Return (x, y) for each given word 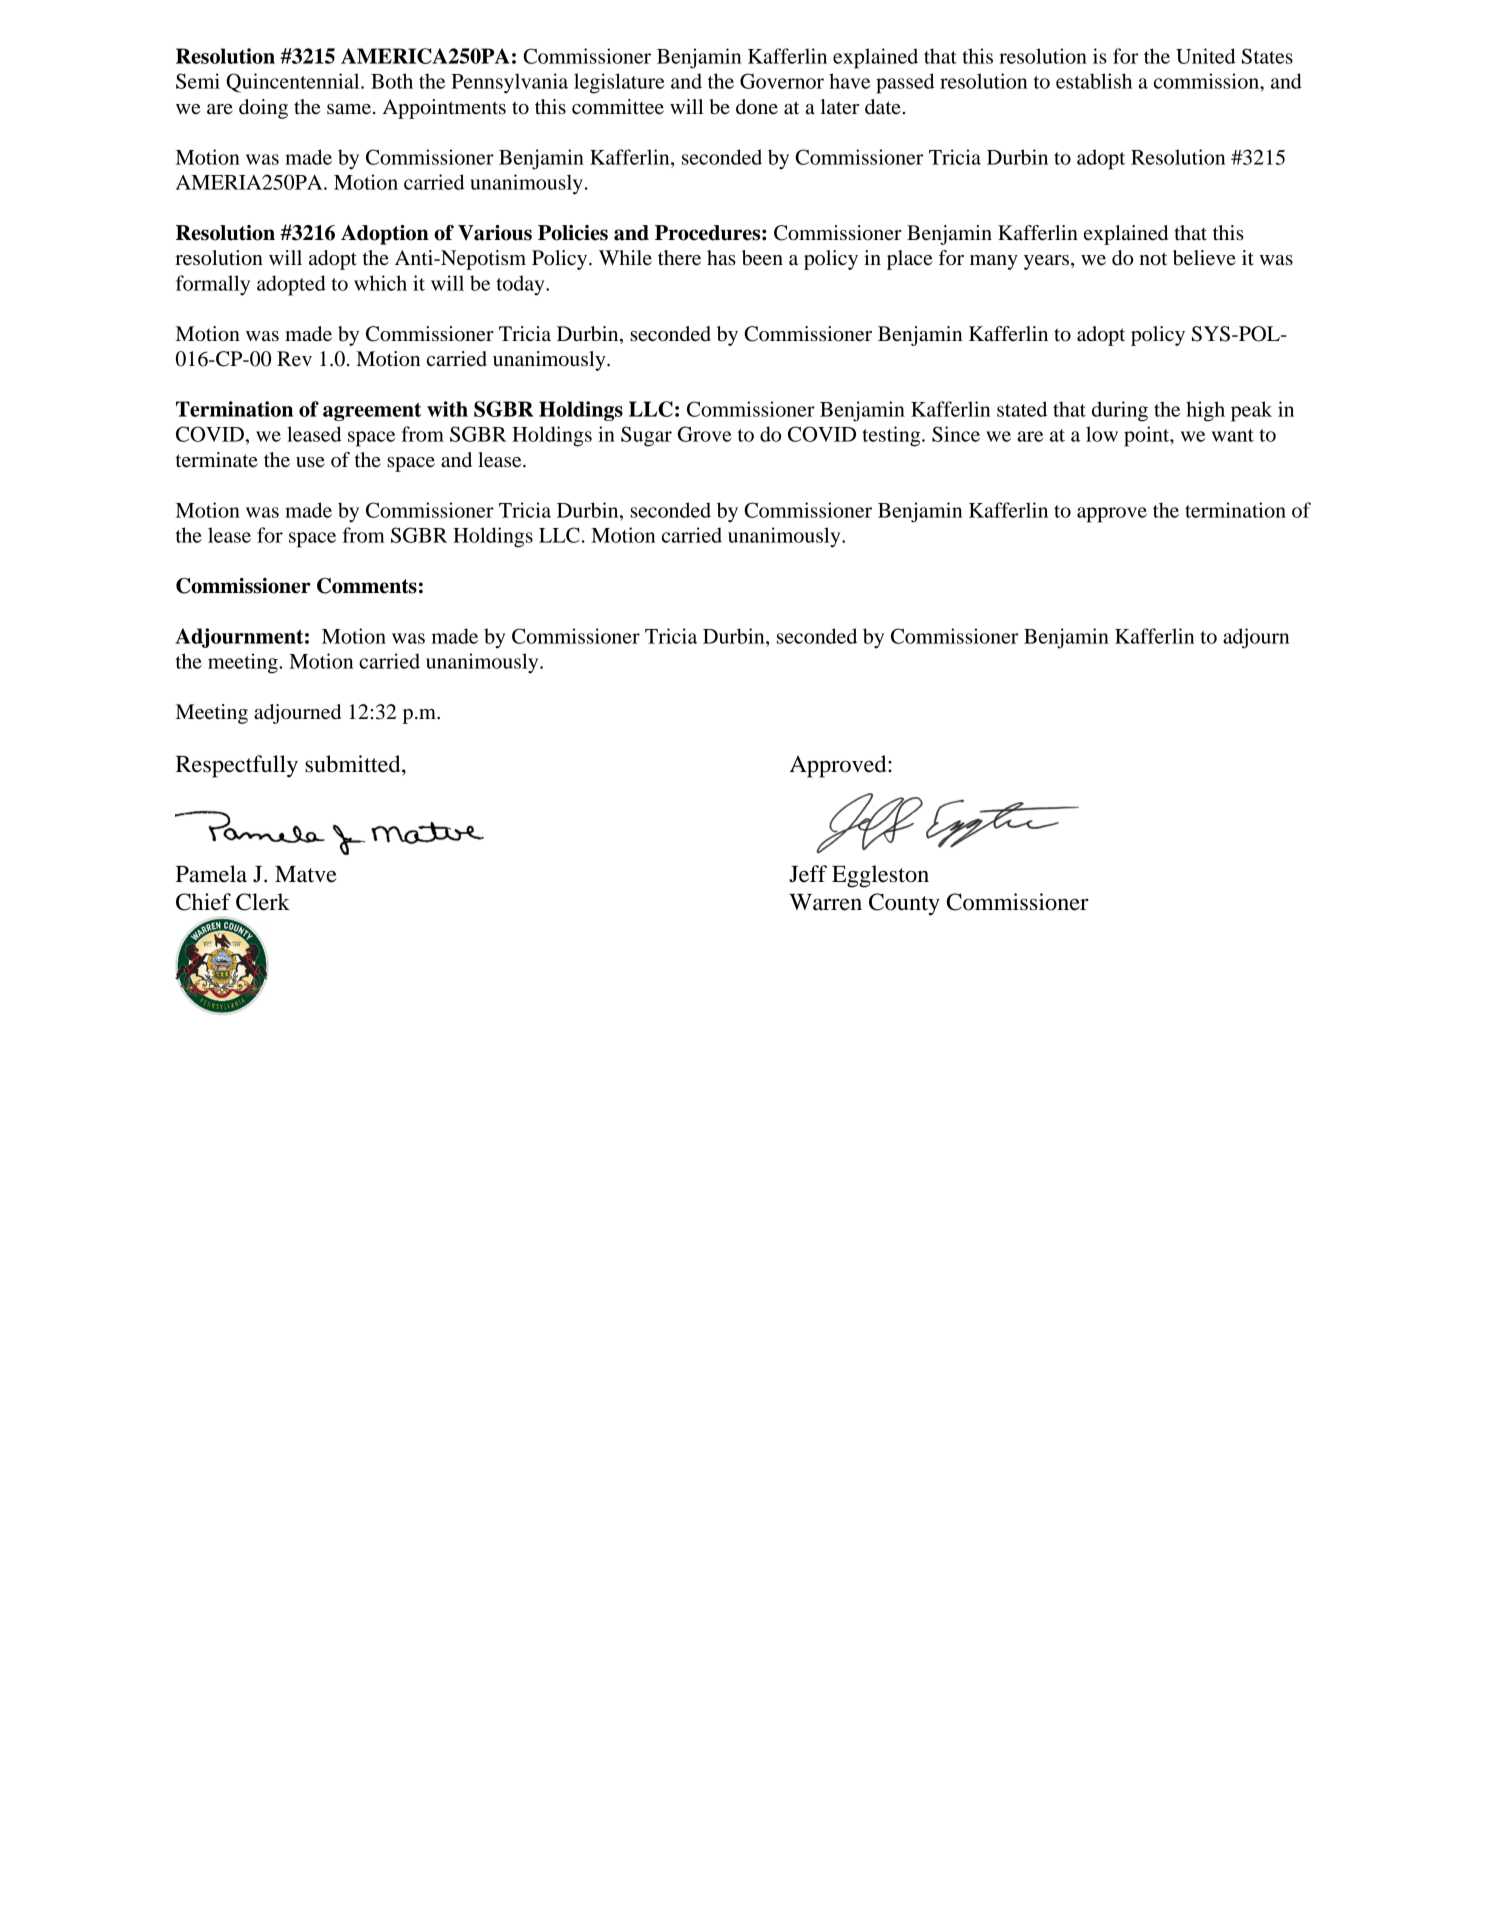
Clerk (263, 902)
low (1102, 434)
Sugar (646, 436)
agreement (372, 411)
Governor (782, 81)
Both (392, 81)
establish (1094, 81)
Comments (367, 586)
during (1120, 411)
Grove (705, 434)
